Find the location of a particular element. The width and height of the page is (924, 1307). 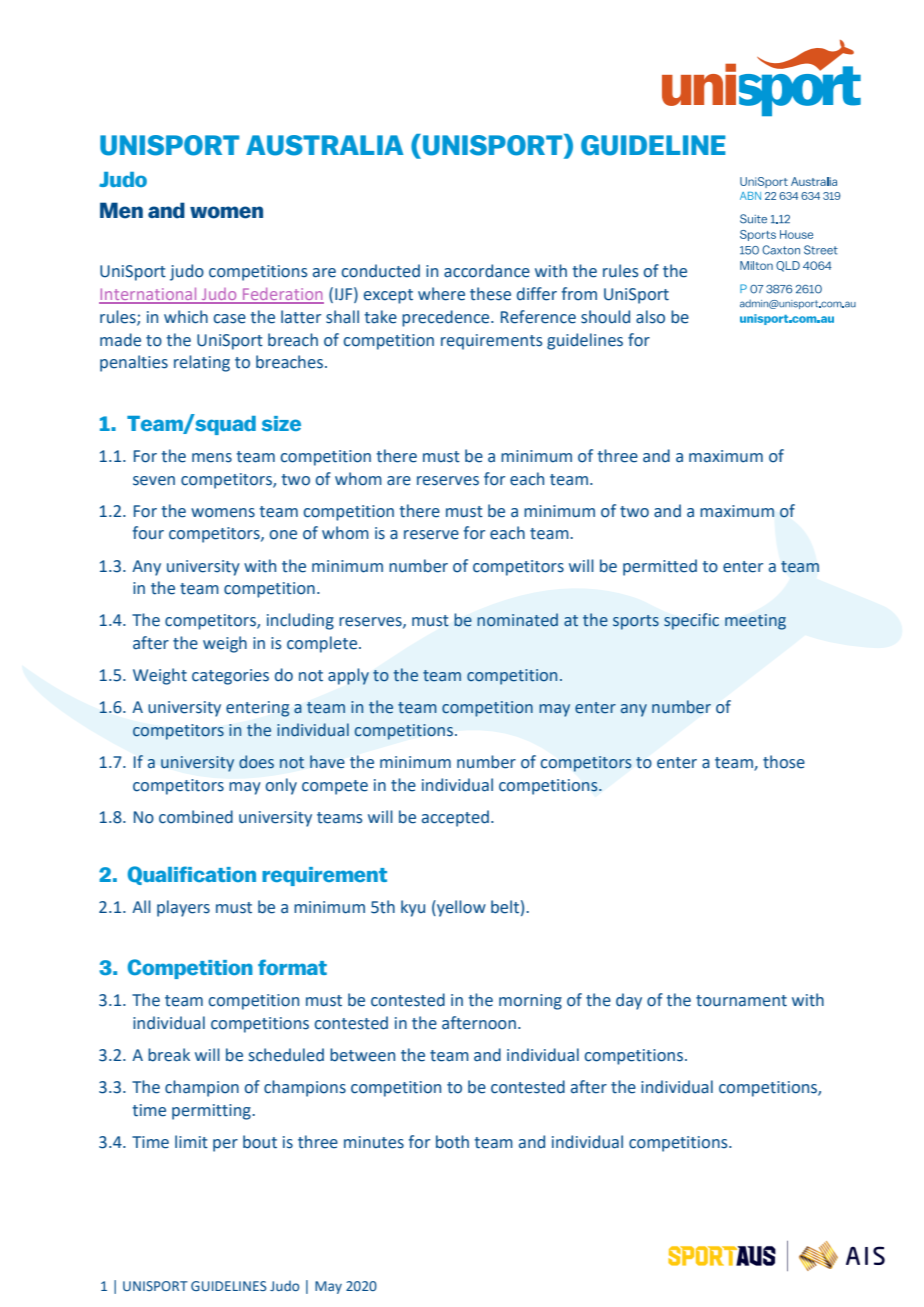

also is located at coordinates (650, 317).
